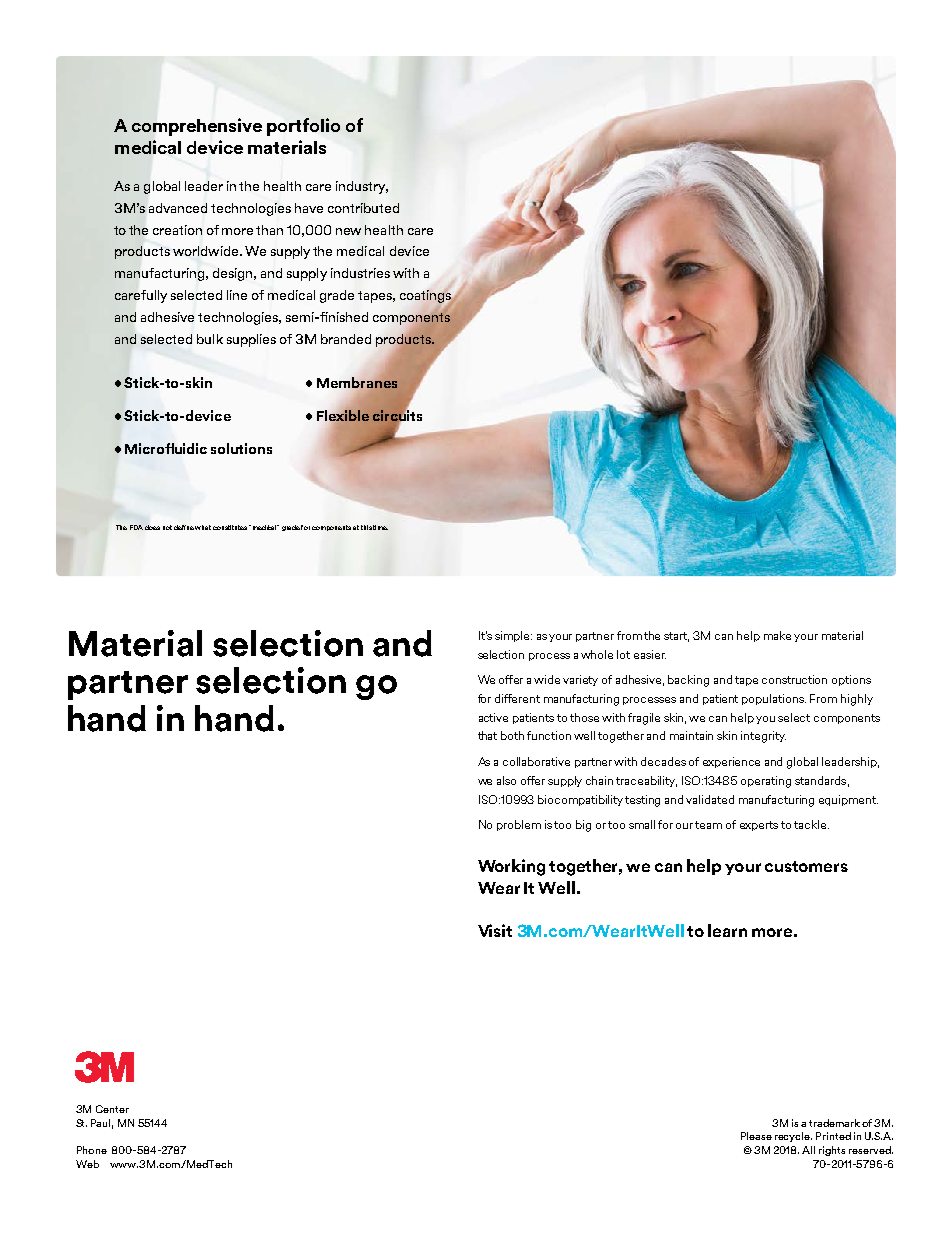 Image resolution: width=952 pixels, height=1233 pixels. I want to click on comprehensive, so click(197, 127).
